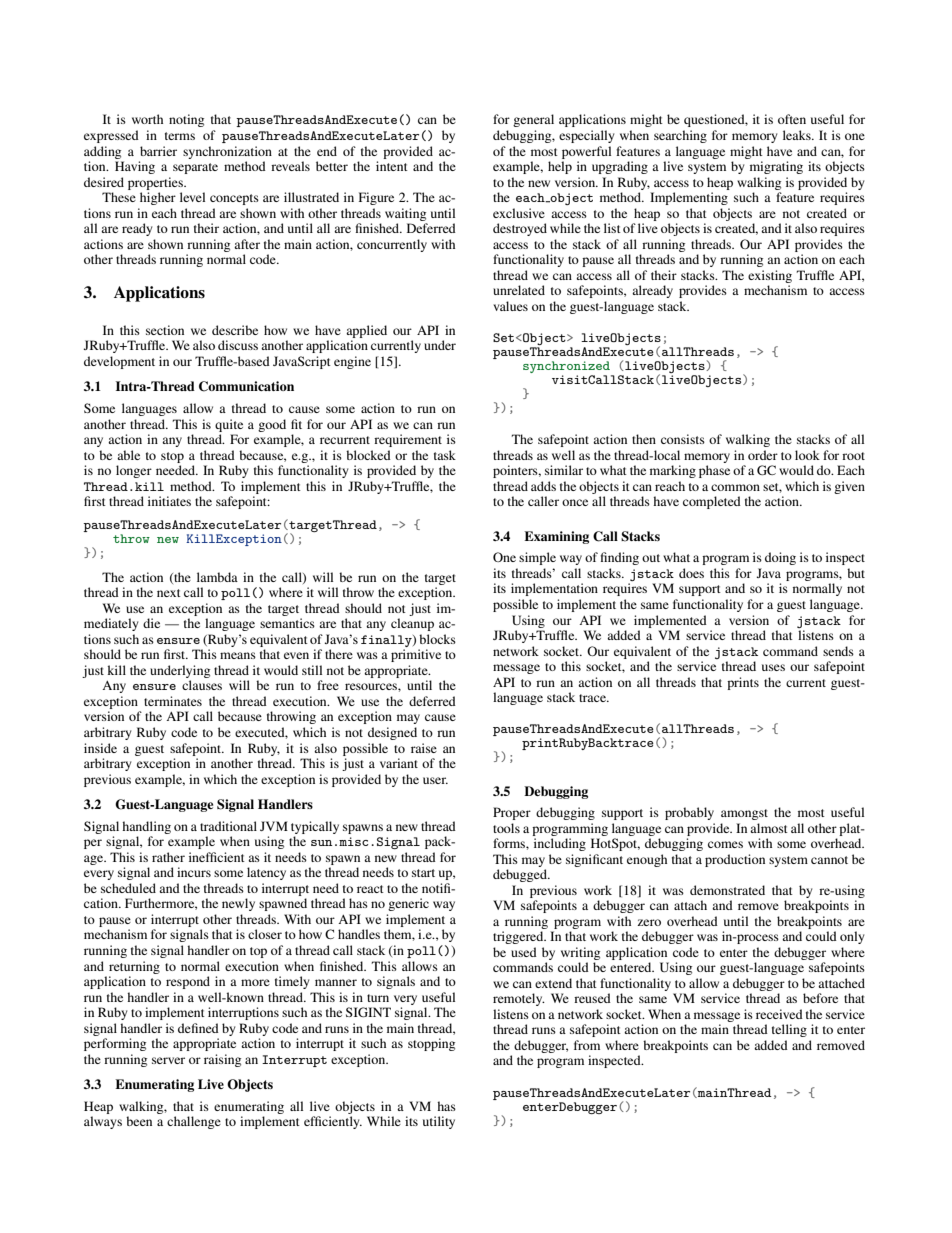 The width and height of the page is (952, 1233). Describe the element at coordinates (169, 501) in the page. I see `initiates` at that location.
